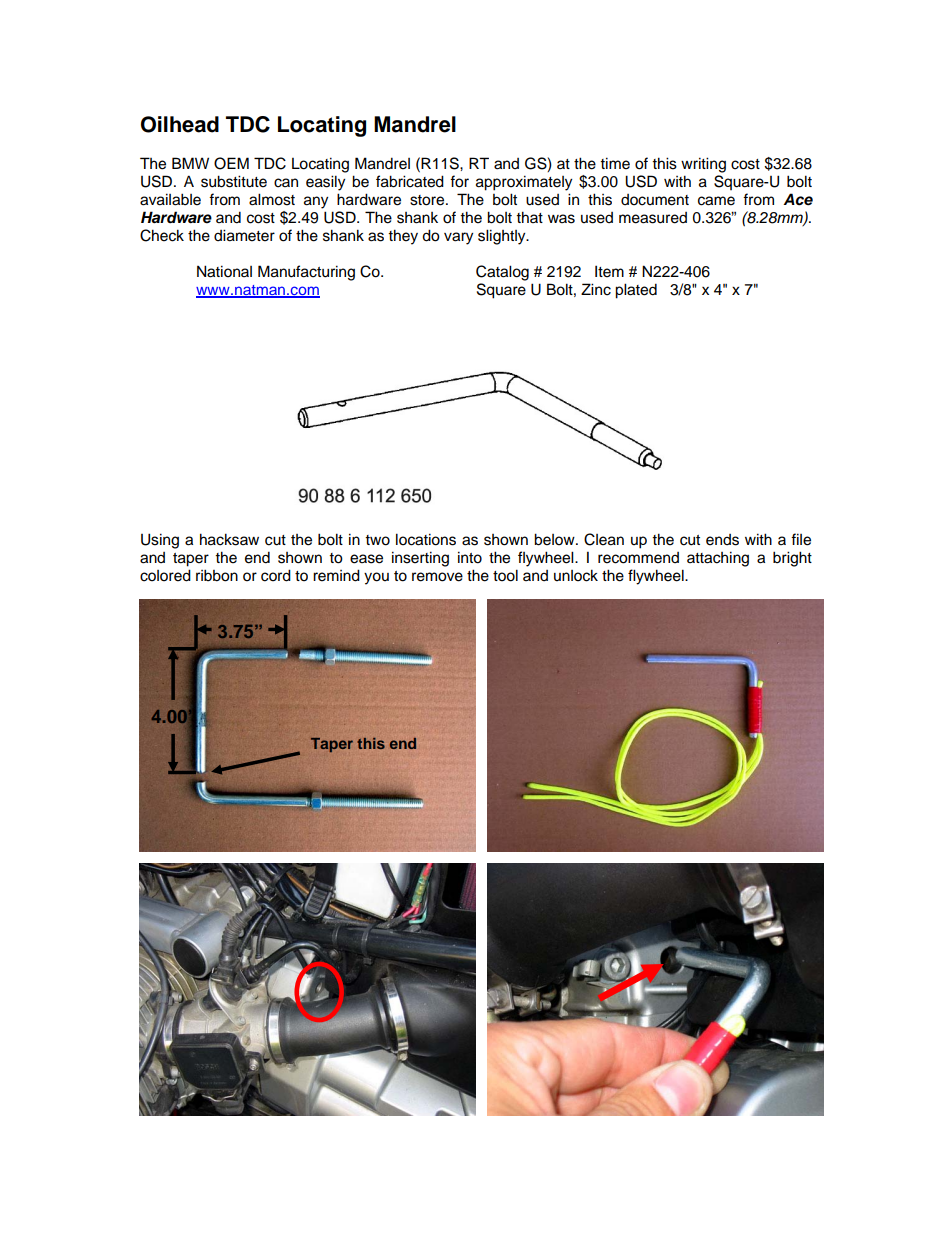 Image resolution: width=952 pixels, height=1233 pixels. What do you see at coordinates (636, 291) in the document?
I see `plated` at bounding box center [636, 291].
